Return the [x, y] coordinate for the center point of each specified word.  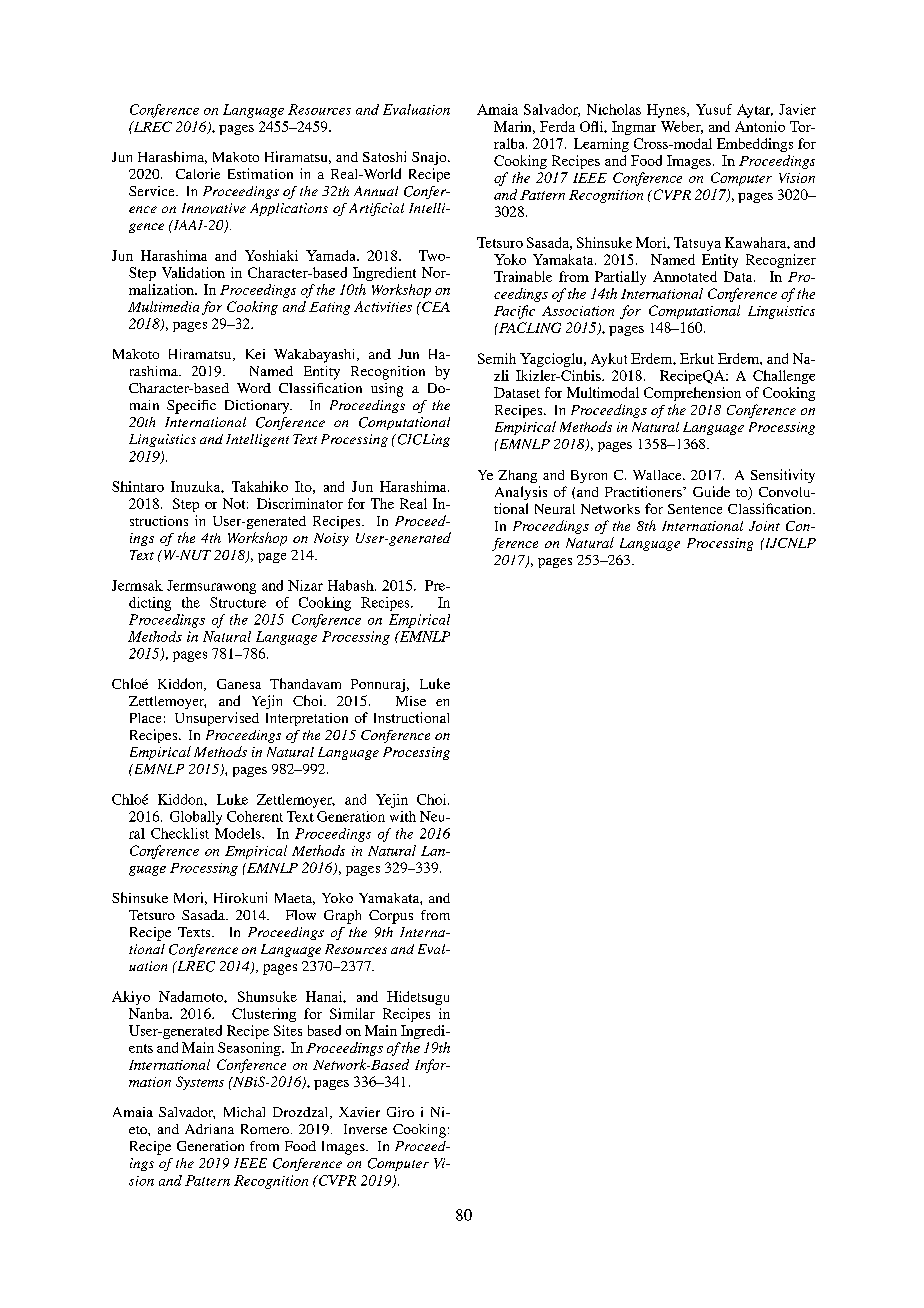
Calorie [198, 173]
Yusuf [714, 109]
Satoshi [384, 156]
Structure [238, 602]
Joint [764, 526]
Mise [411, 701]
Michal [244, 1112]
